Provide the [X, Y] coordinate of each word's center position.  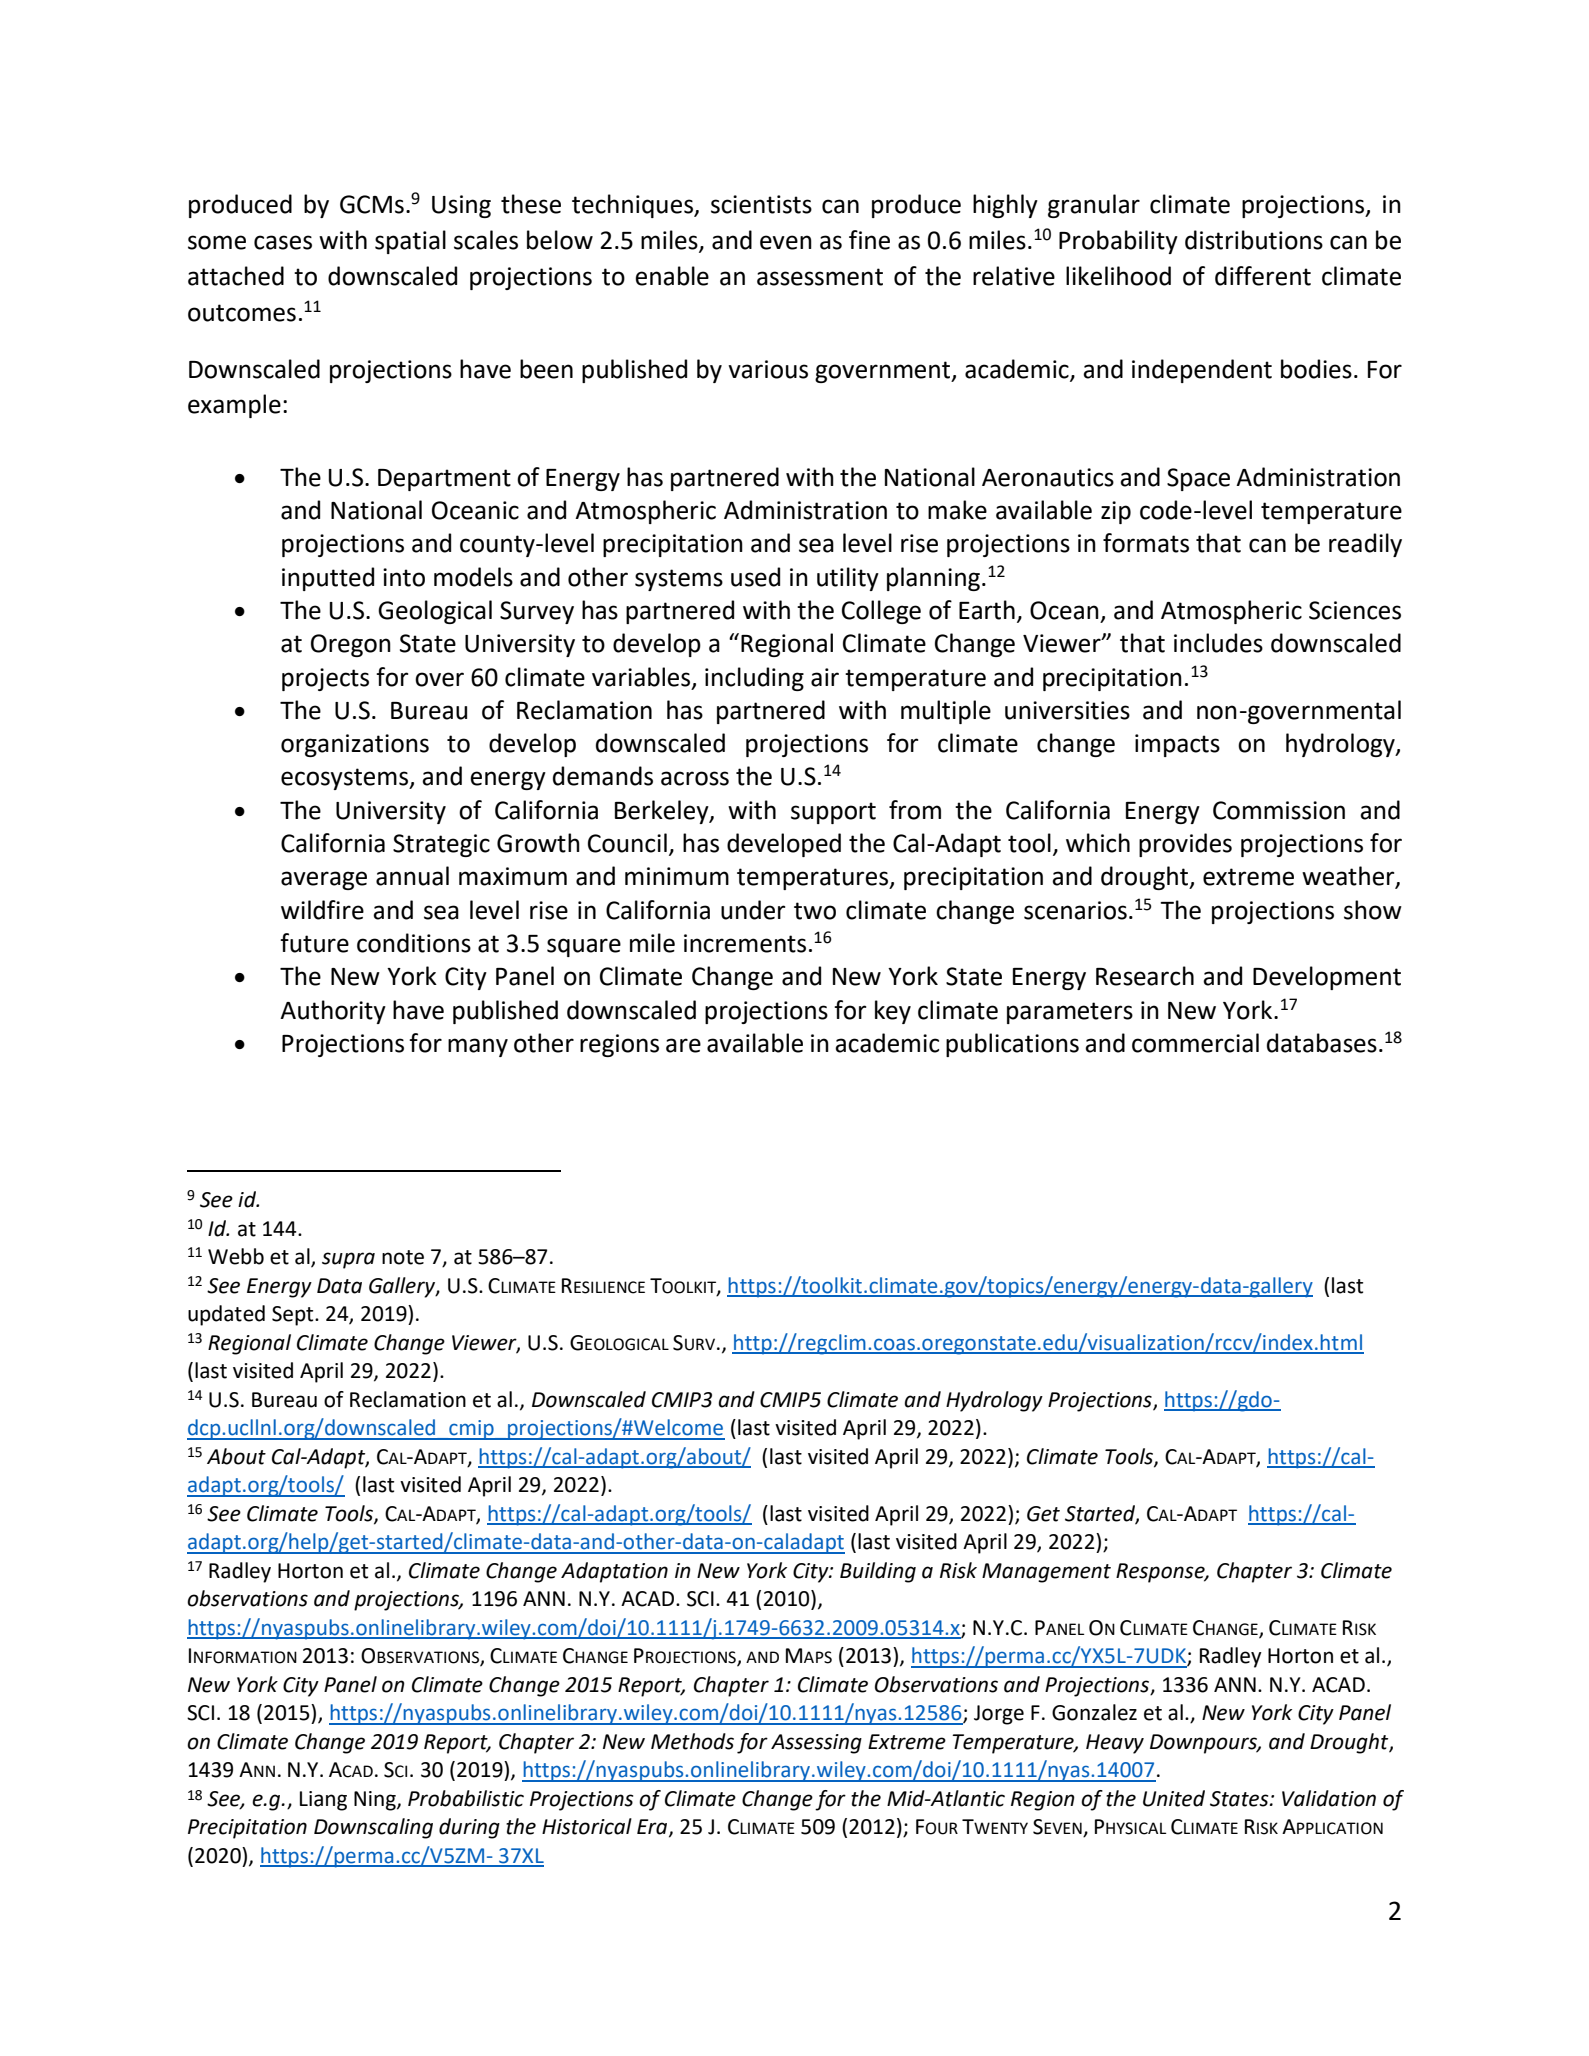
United [1174, 1798]
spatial [410, 242]
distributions [1254, 240]
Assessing [816, 1744]
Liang [323, 1801]
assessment [820, 277]
